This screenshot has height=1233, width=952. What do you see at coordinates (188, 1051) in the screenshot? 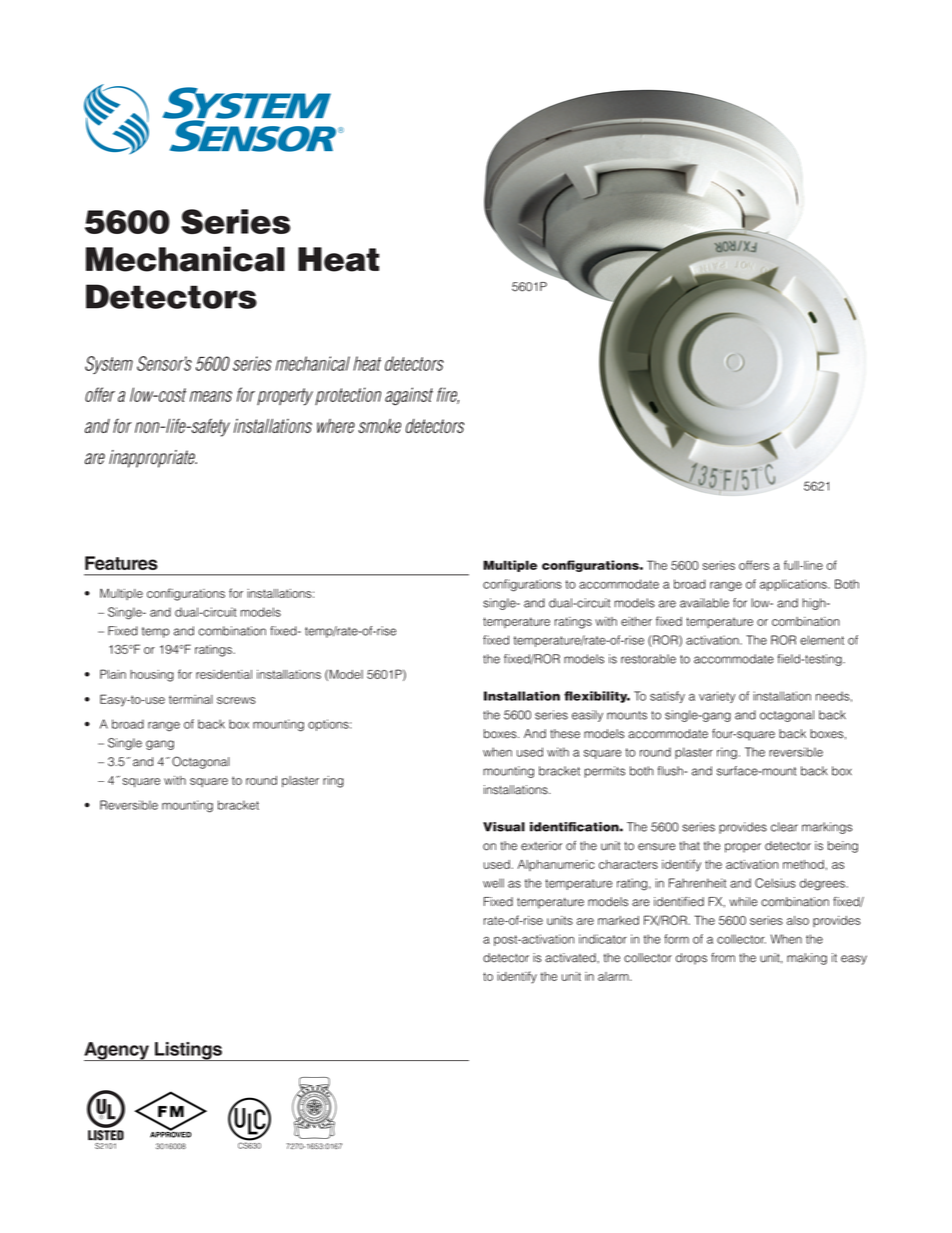
I see `Listings` at bounding box center [188, 1051].
